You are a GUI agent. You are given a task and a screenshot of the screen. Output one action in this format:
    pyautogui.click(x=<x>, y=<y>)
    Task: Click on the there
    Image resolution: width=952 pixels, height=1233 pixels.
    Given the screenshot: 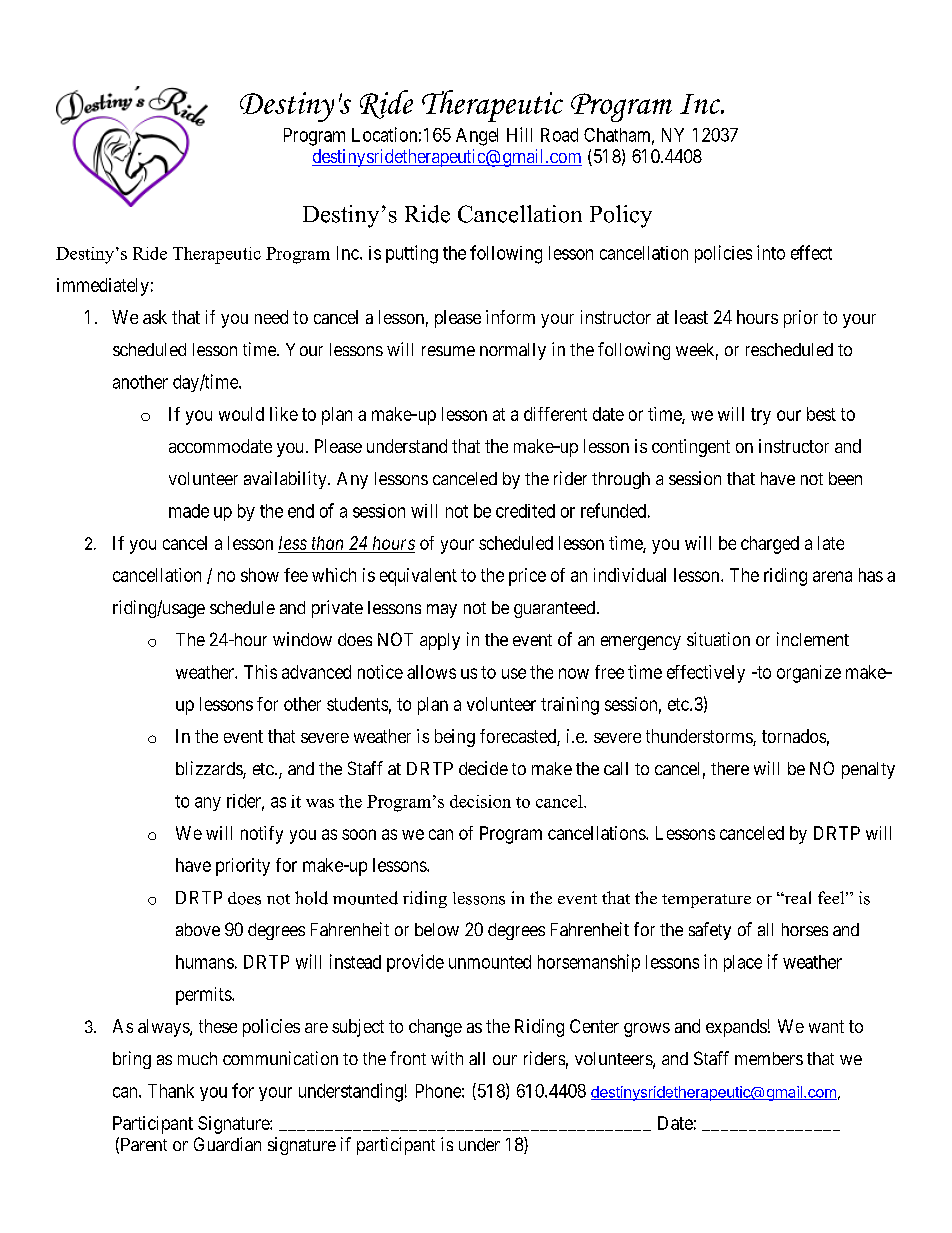 What is the action you would take?
    pyautogui.click(x=730, y=768)
